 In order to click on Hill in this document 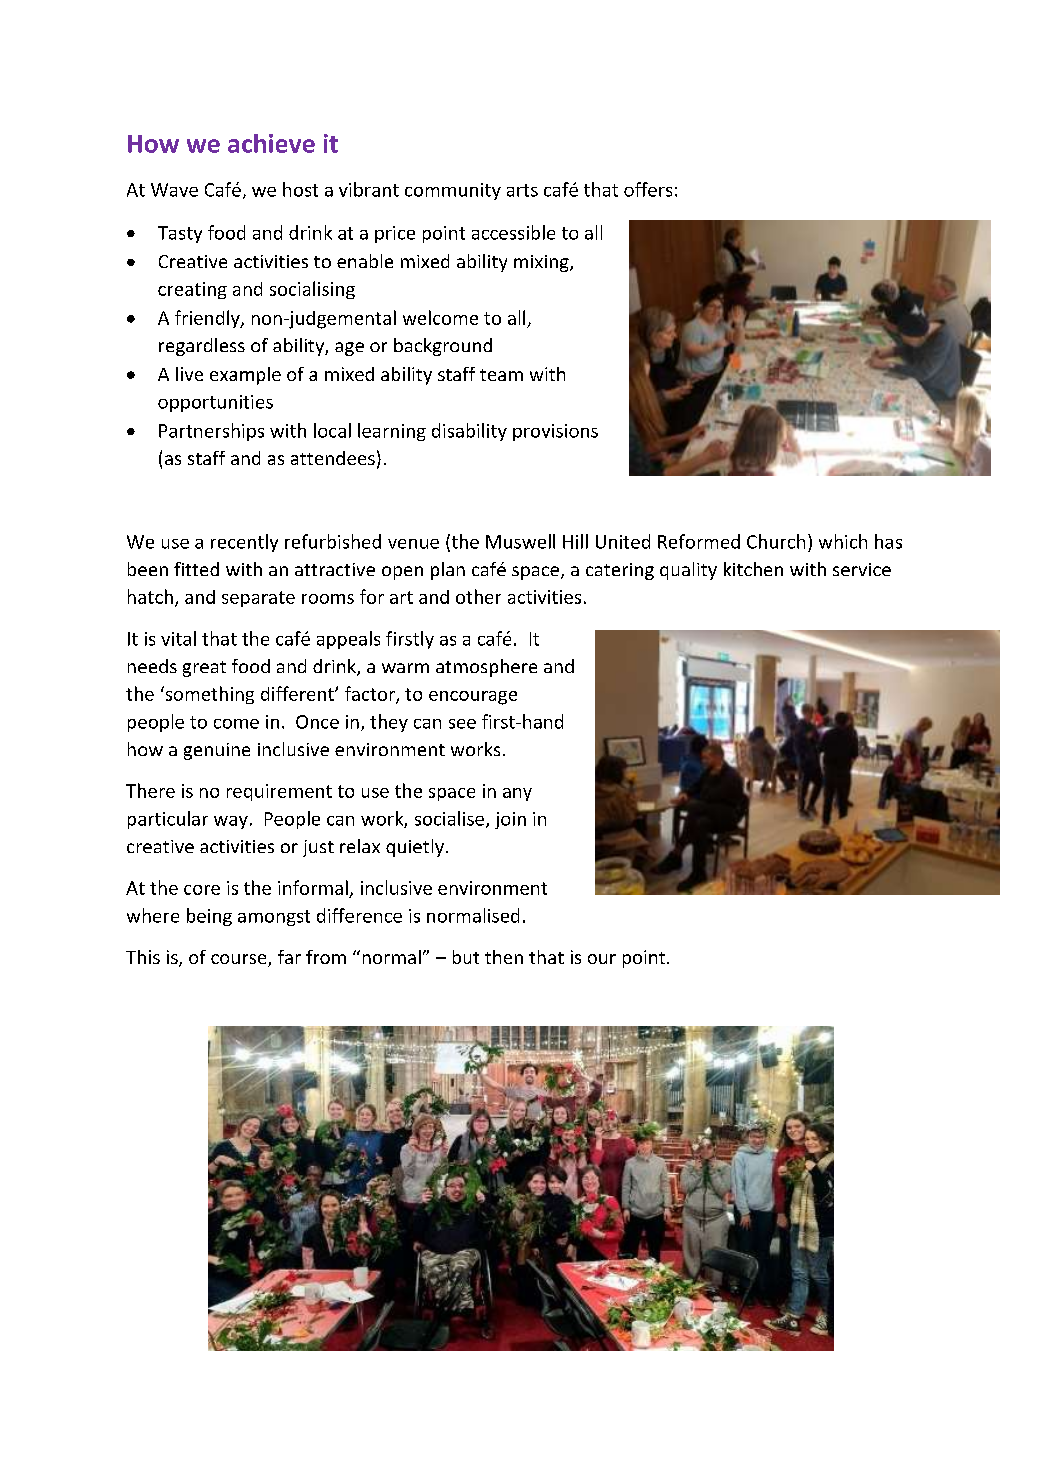, I will do `click(575, 541)`.
